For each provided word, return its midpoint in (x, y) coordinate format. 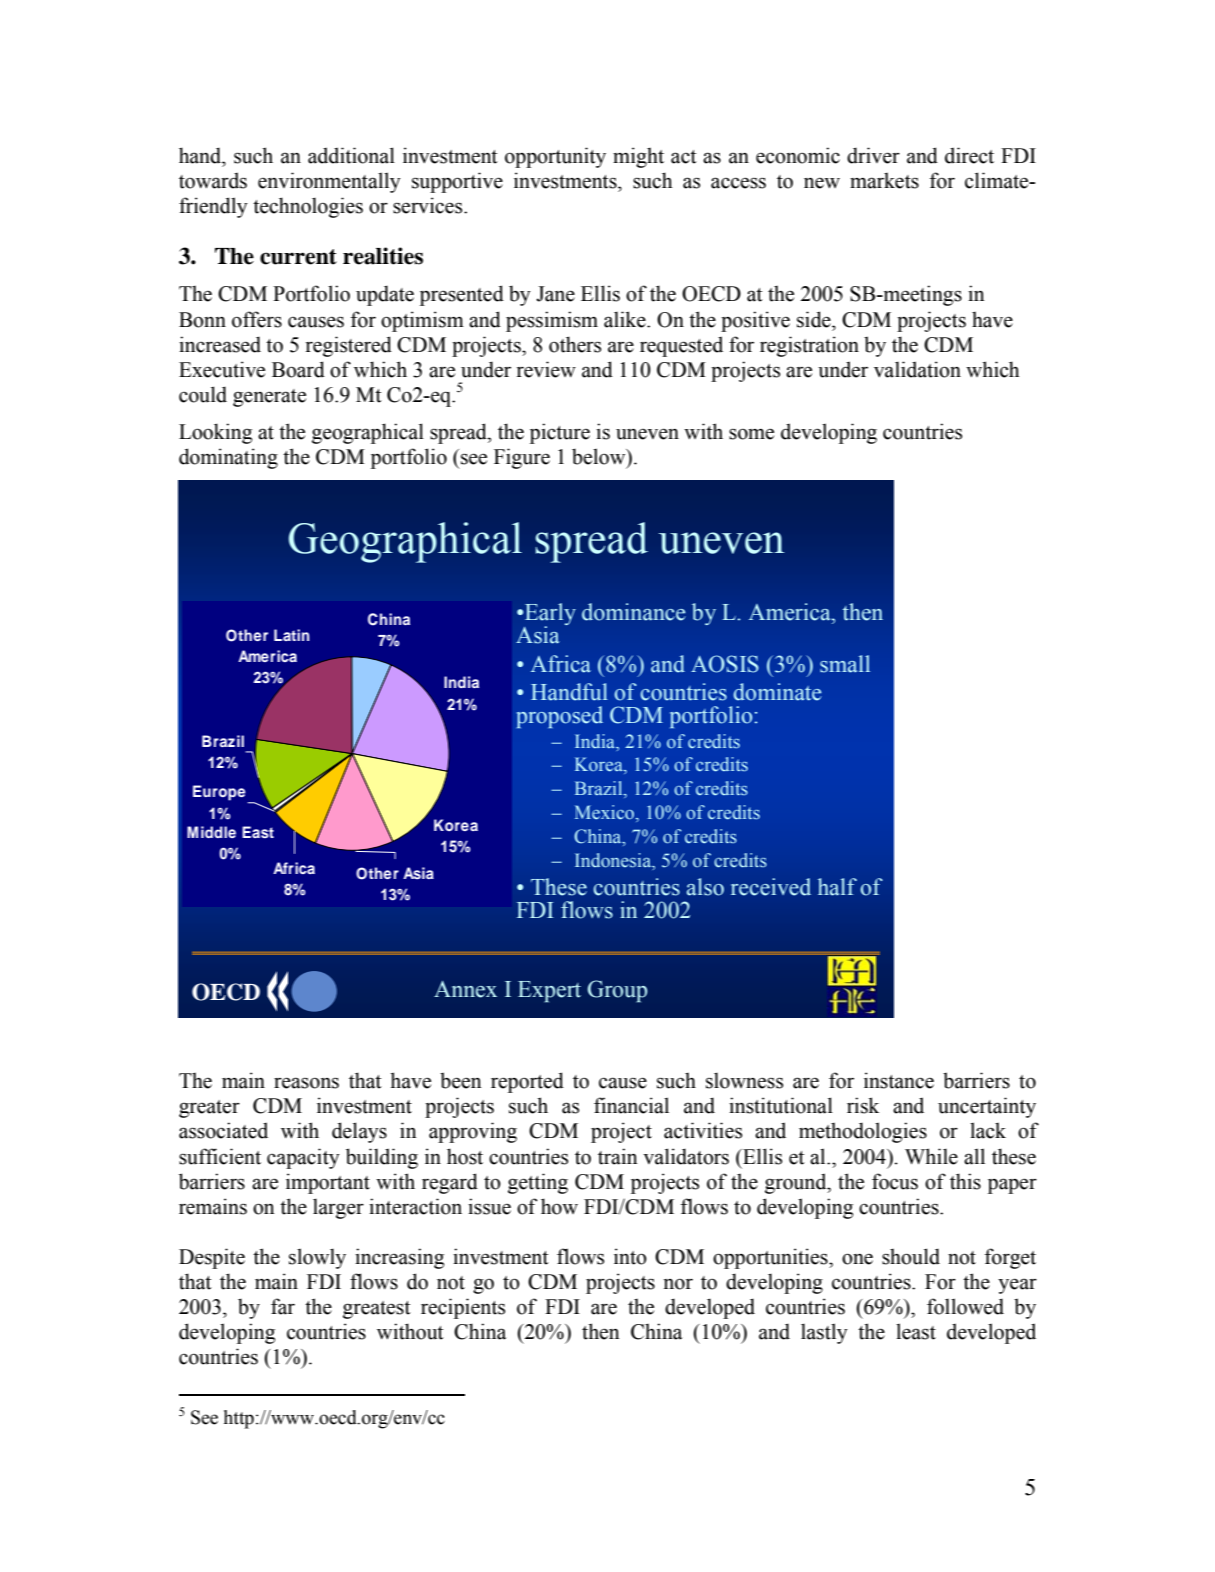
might (638, 157)
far (283, 1306)
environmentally (329, 182)
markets (884, 180)
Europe (220, 794)
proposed (560, 717)
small (845, 664)
